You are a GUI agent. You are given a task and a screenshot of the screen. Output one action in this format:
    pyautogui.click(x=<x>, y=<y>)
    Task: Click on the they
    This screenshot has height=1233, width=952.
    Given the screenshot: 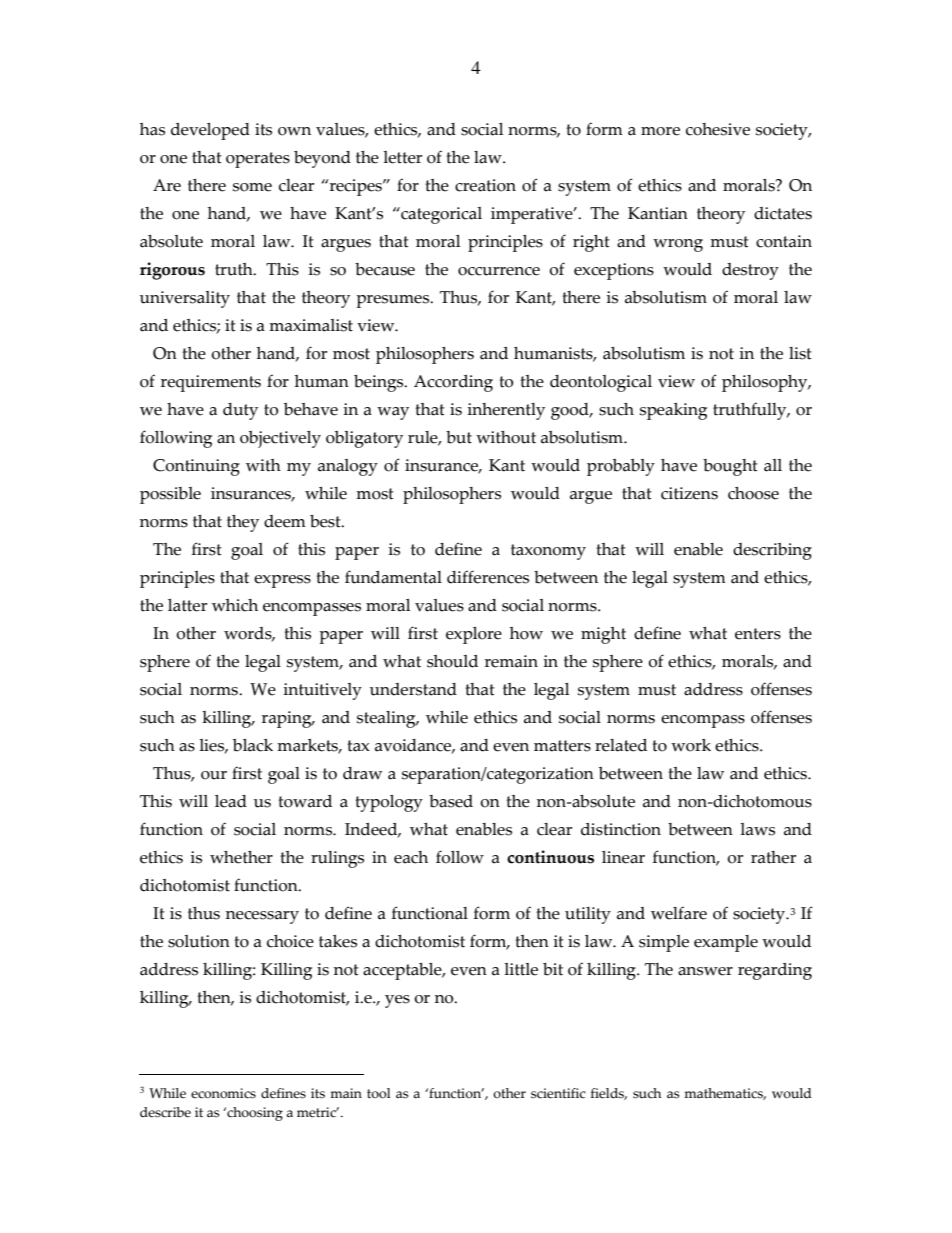 What is the action you would take?
    pyautogui.click(x=243, y=523)
